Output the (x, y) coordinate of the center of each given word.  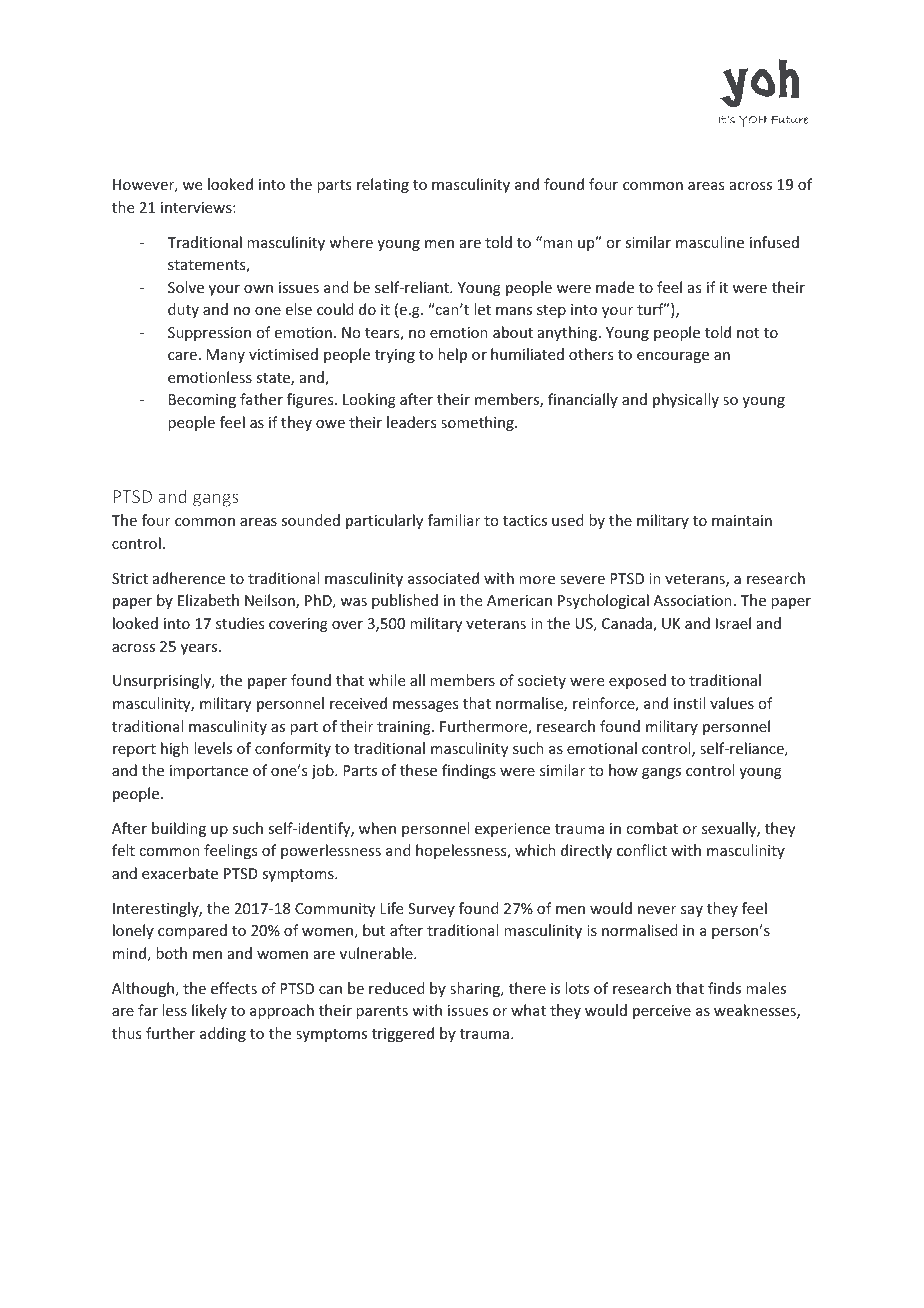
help (452, 355)
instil (689, 703)
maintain (742, 520)
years (200, 649)
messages (425, 706)
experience (512, 830)
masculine (710, 242)
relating (383, 185)
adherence (189, 578)
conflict (642, 850)
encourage (673, 357)
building (179, 829)
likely (209, 1011)
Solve (186, 287)
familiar (454, 520)
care (182, 356)
